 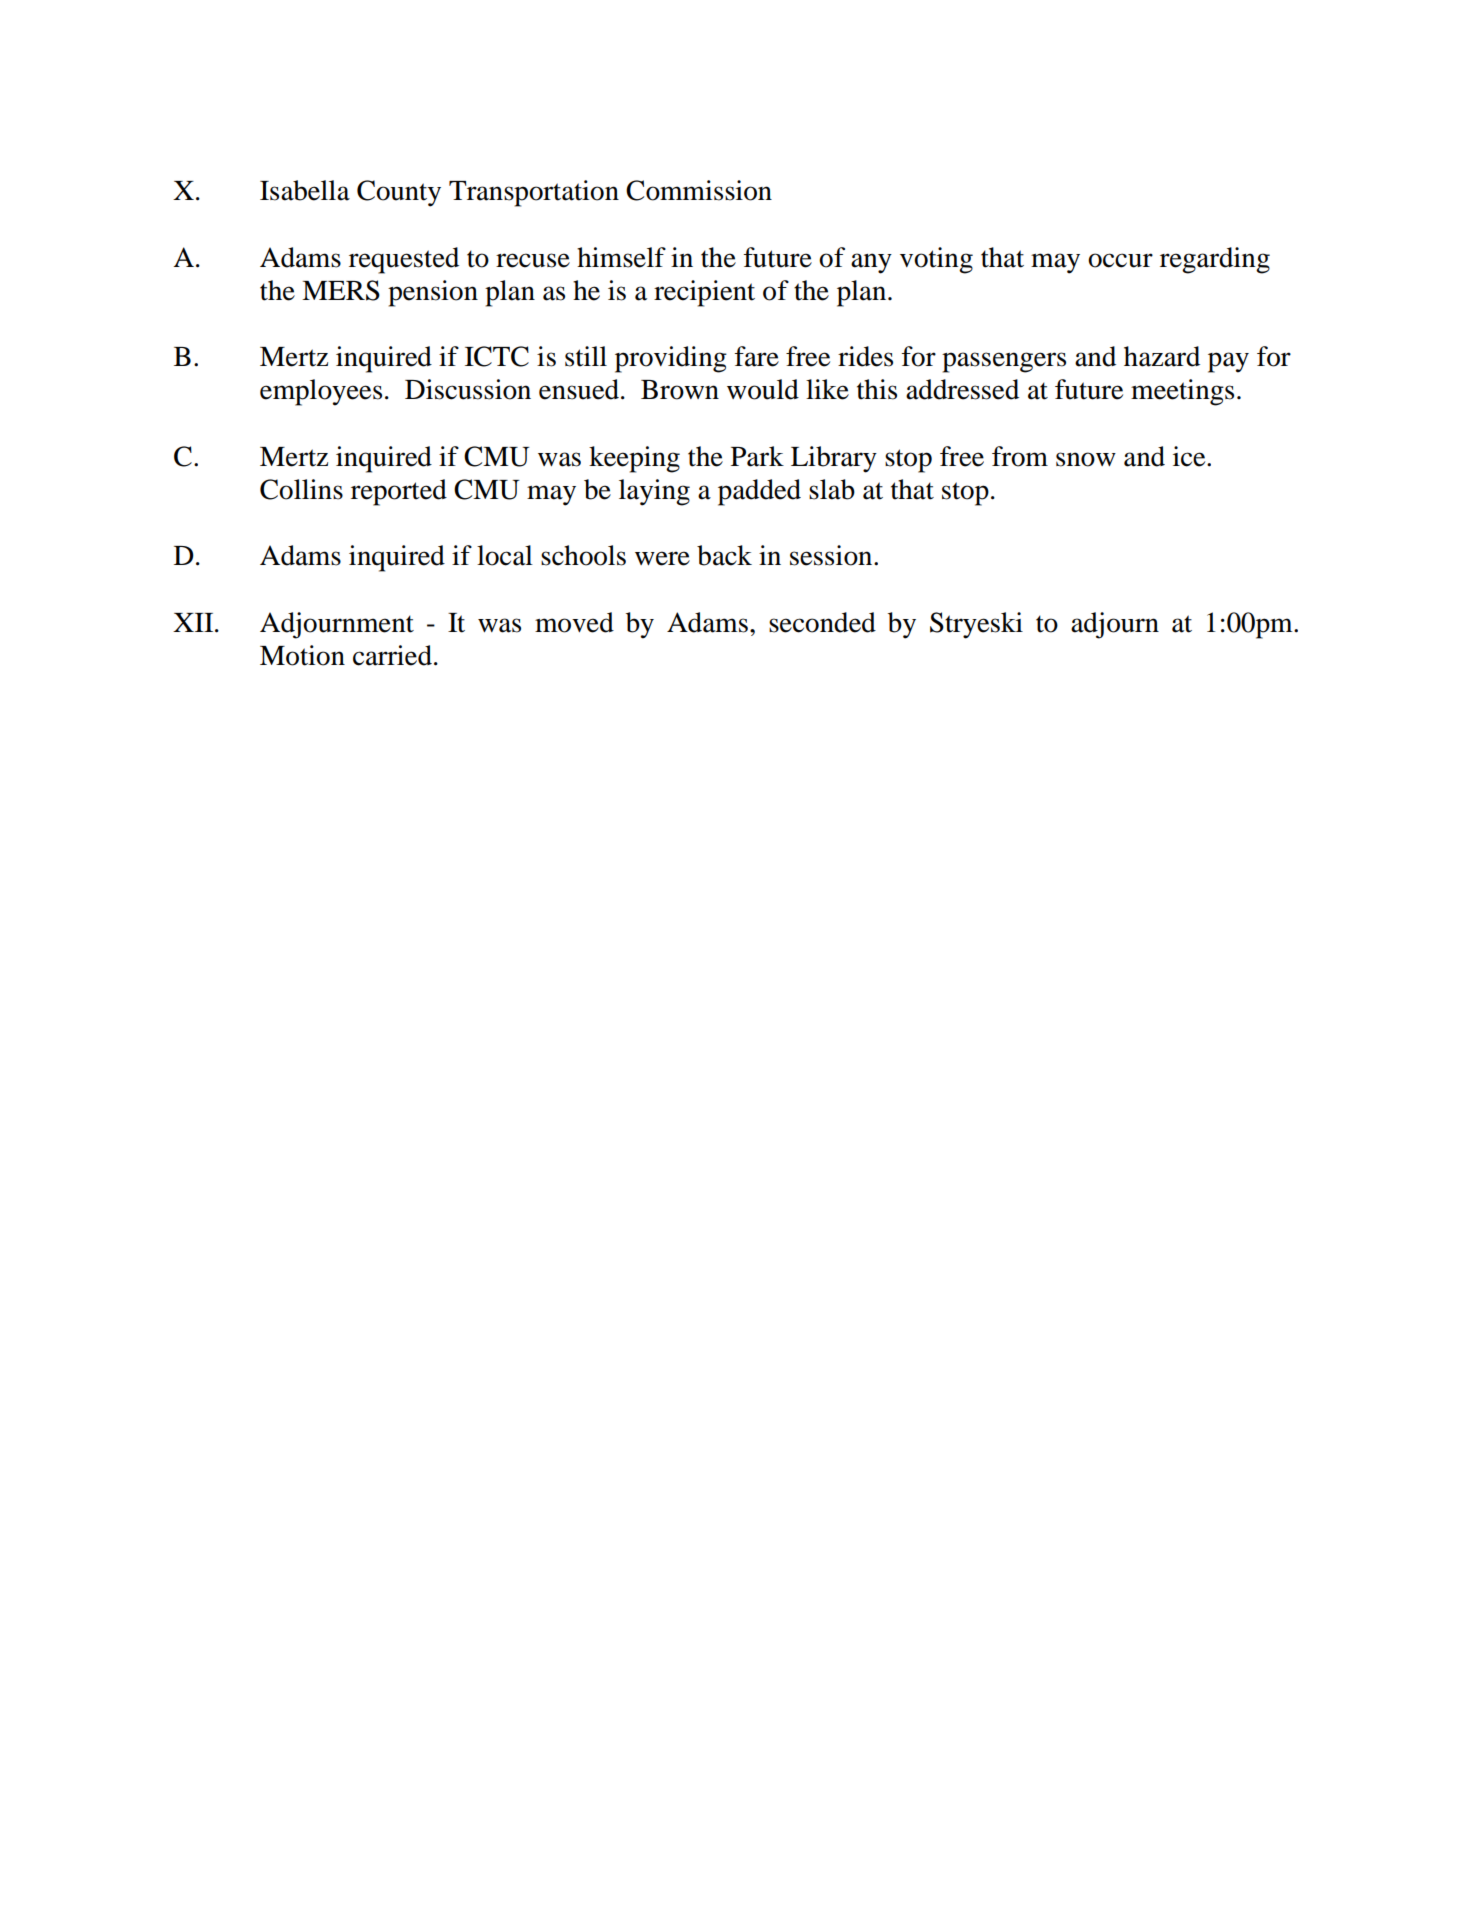 What do you see at coordinates (699, 190) in the screenshot?
I see `Commission` at bounding box center [699, 190].
